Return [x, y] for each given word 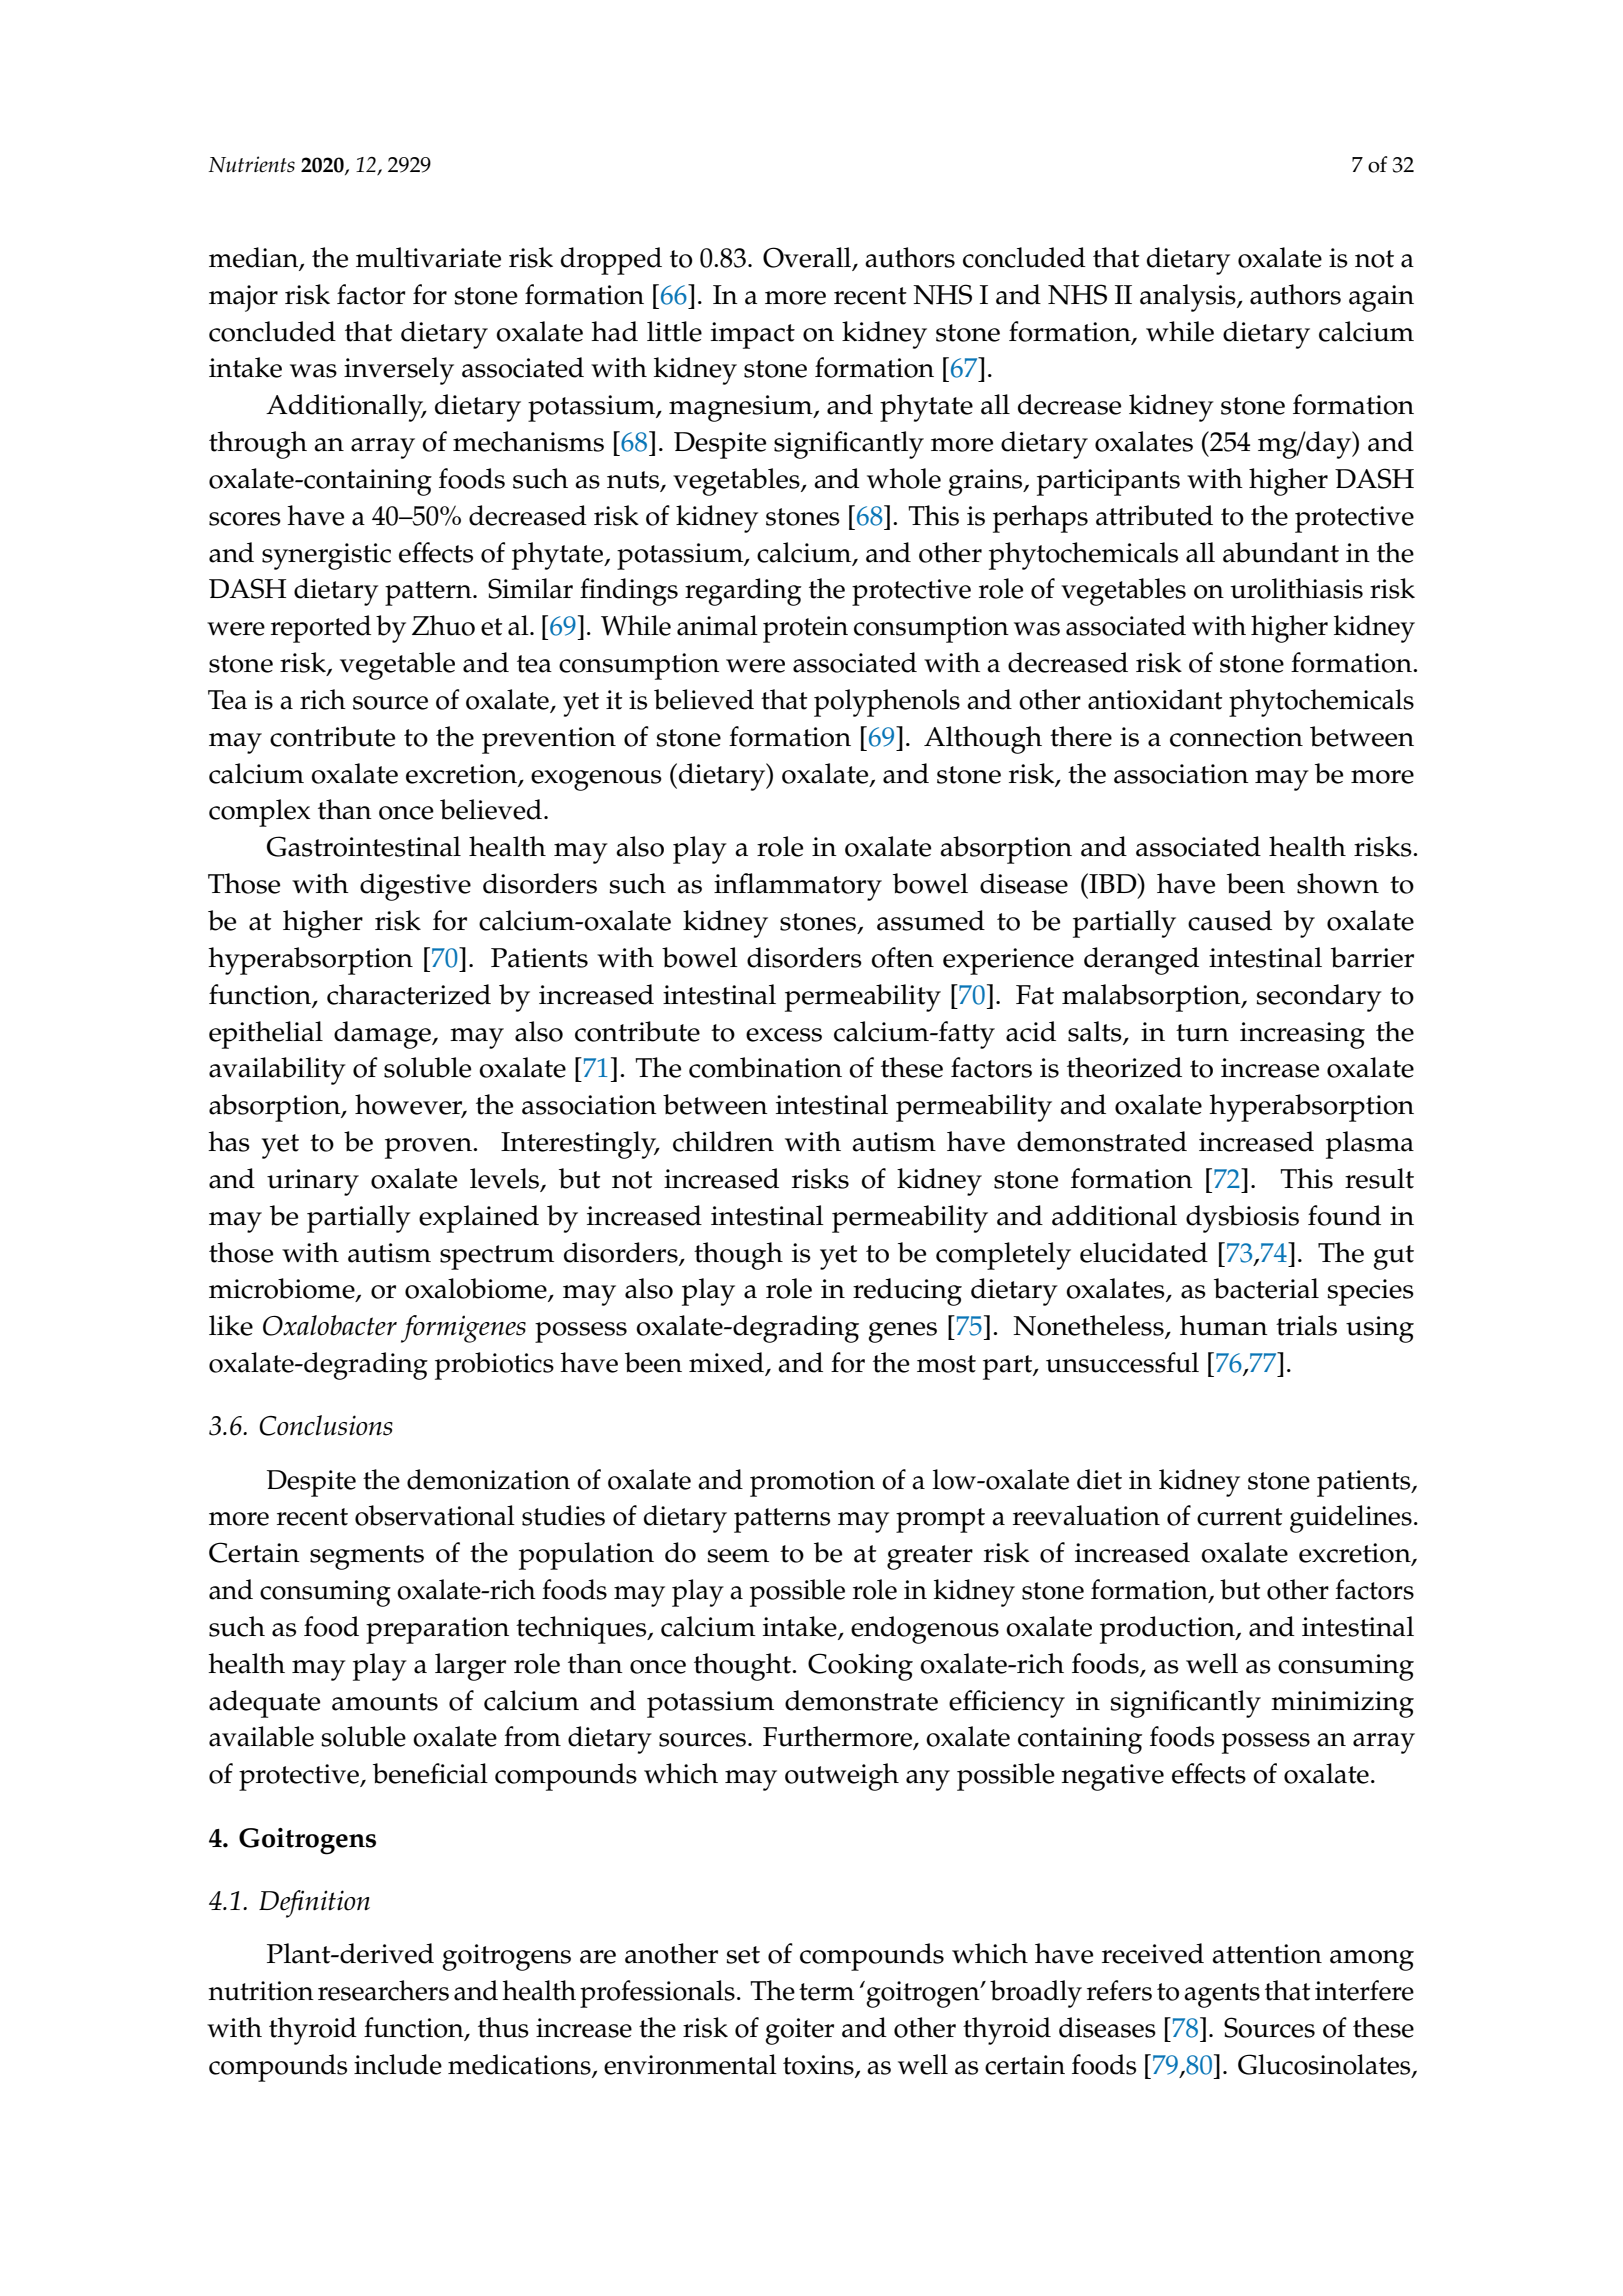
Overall [808, 258]
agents [1222, 1995]
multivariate [428, 257]
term [826, 1992]
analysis [1189, 298]
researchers [383, 1990]
